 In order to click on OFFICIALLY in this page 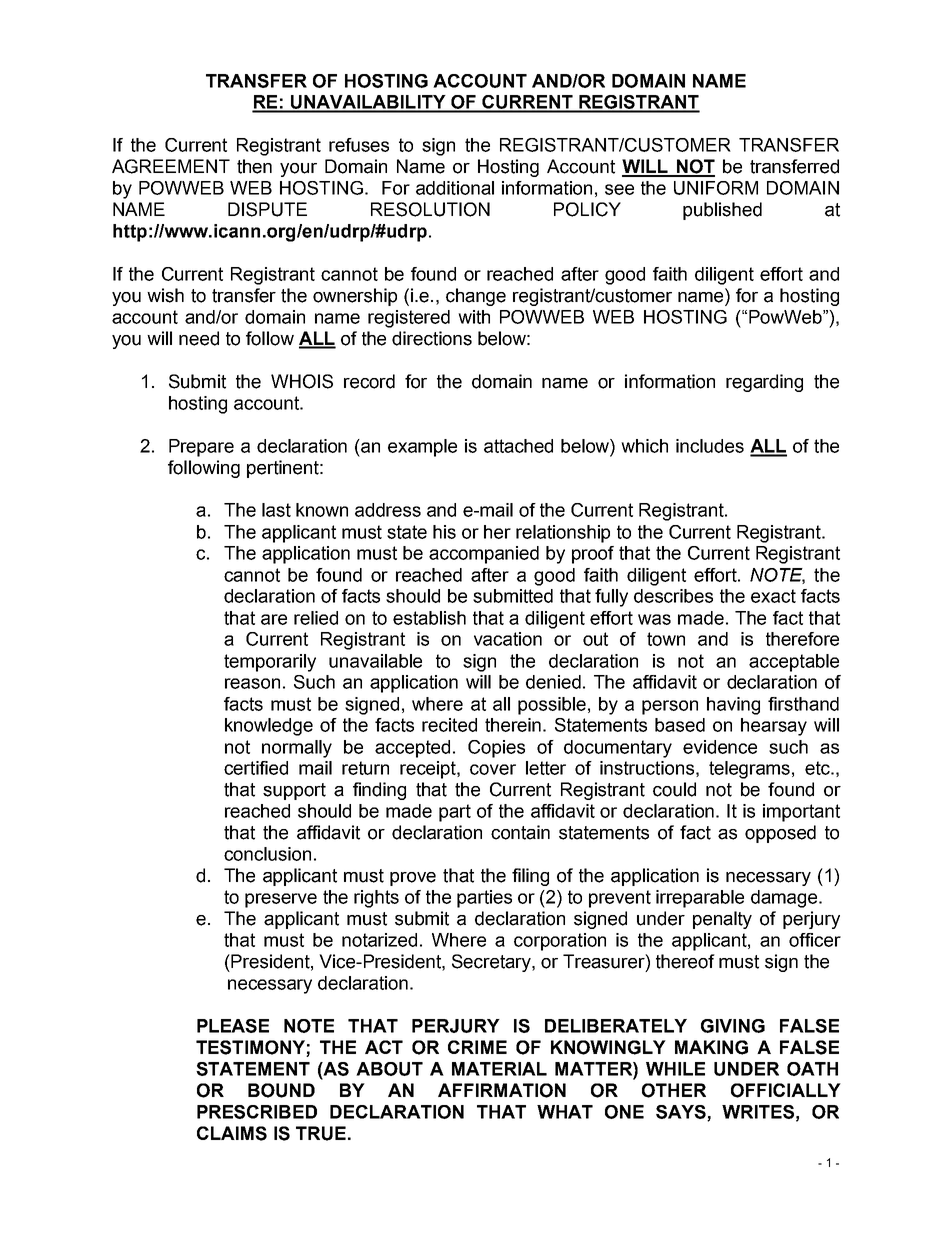, I will do `click(786, 1090)`.
